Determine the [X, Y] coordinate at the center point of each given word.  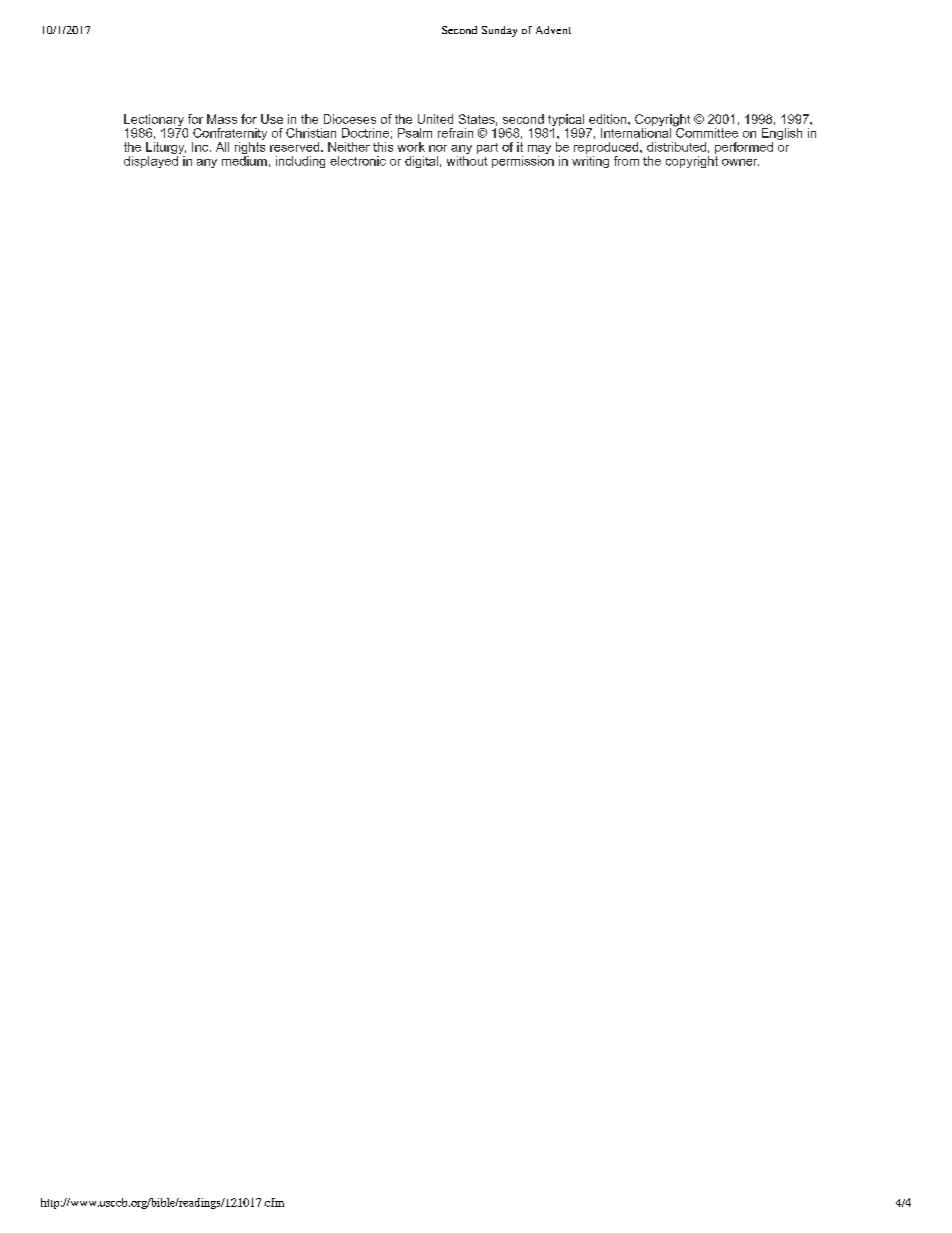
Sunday [499, 31]
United [435, 119]
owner [740, 162]
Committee [706, 131]
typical [566, 121]
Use [272, 119]
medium [244, 159]
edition [609, 119]
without [467, 159]
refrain [455, 133]
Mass [222, 119]
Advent [553, 30]
